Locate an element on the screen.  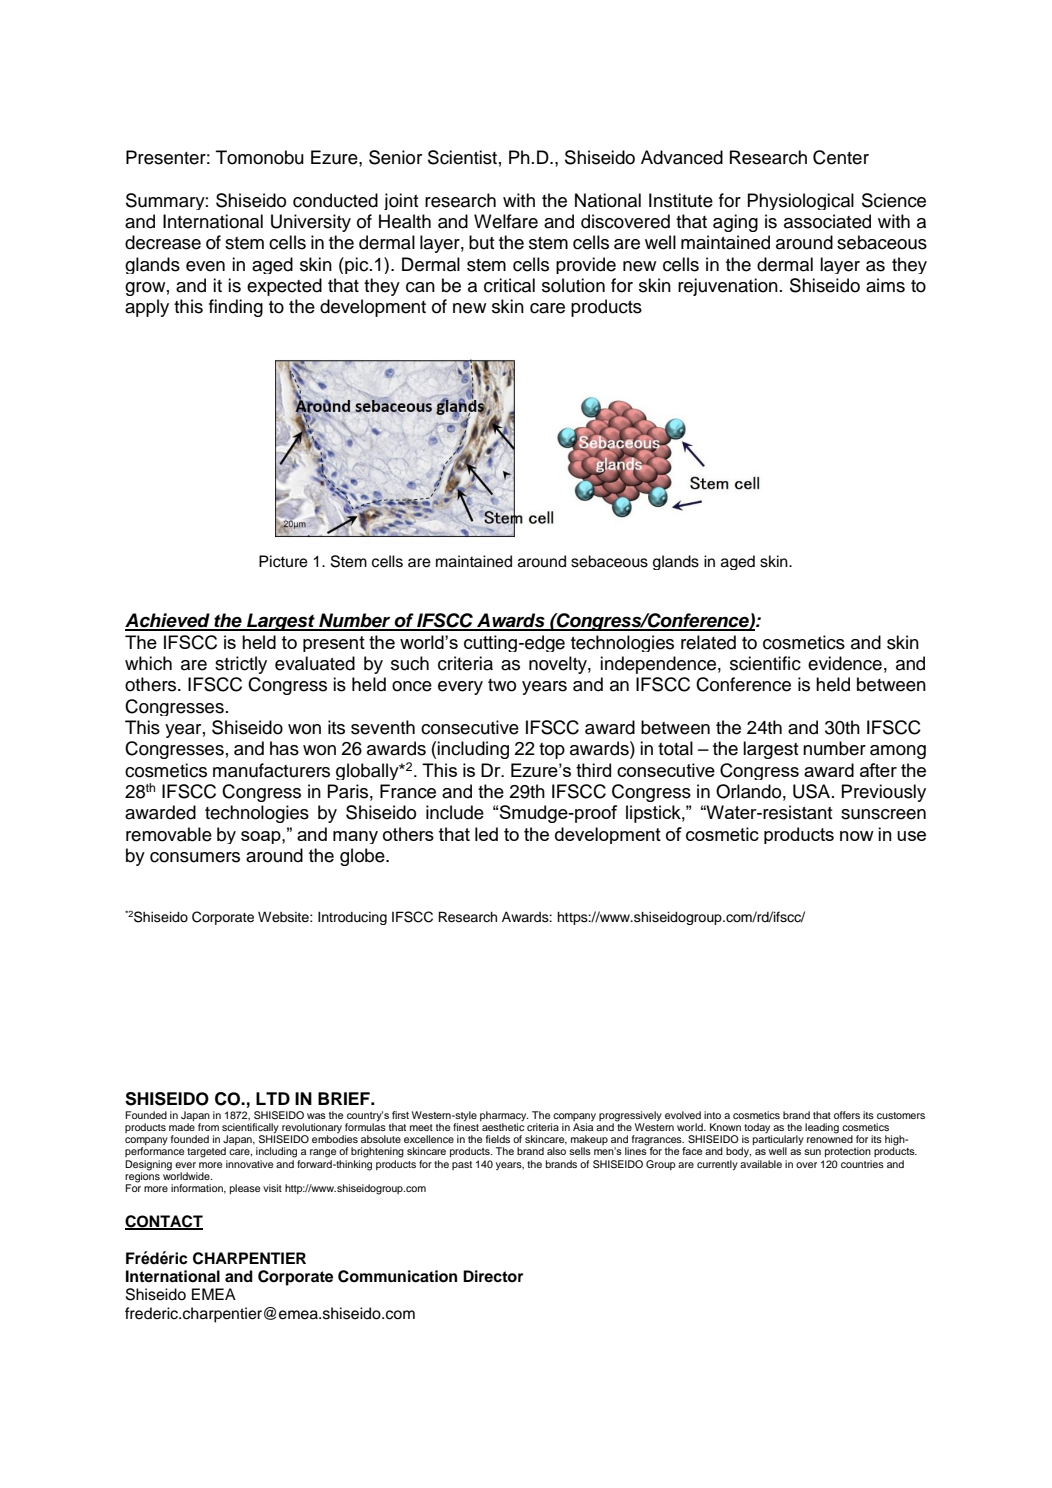
has is located at coordinates (284, 748).
